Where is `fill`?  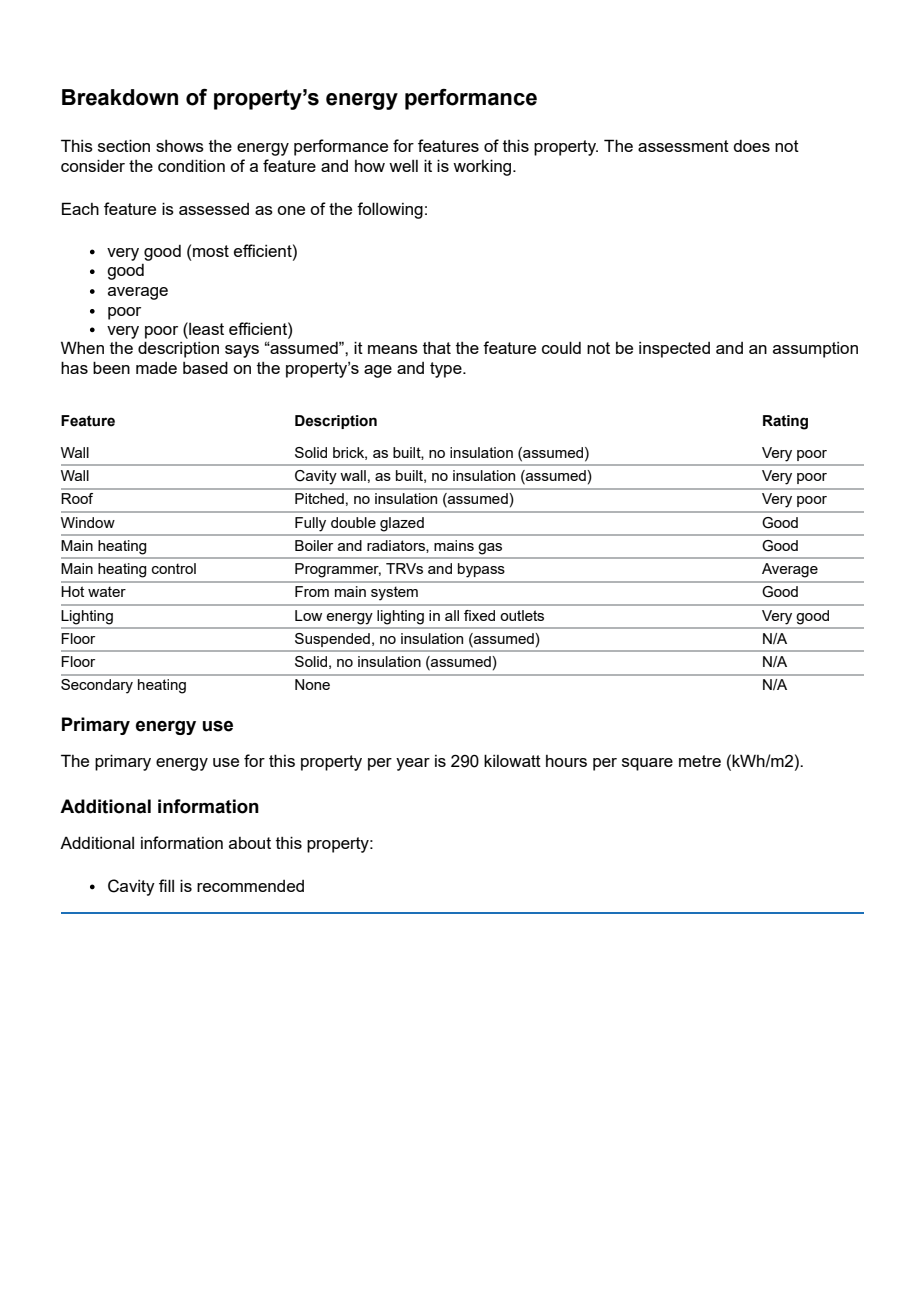 fill is located at coordinates (166, 885).
